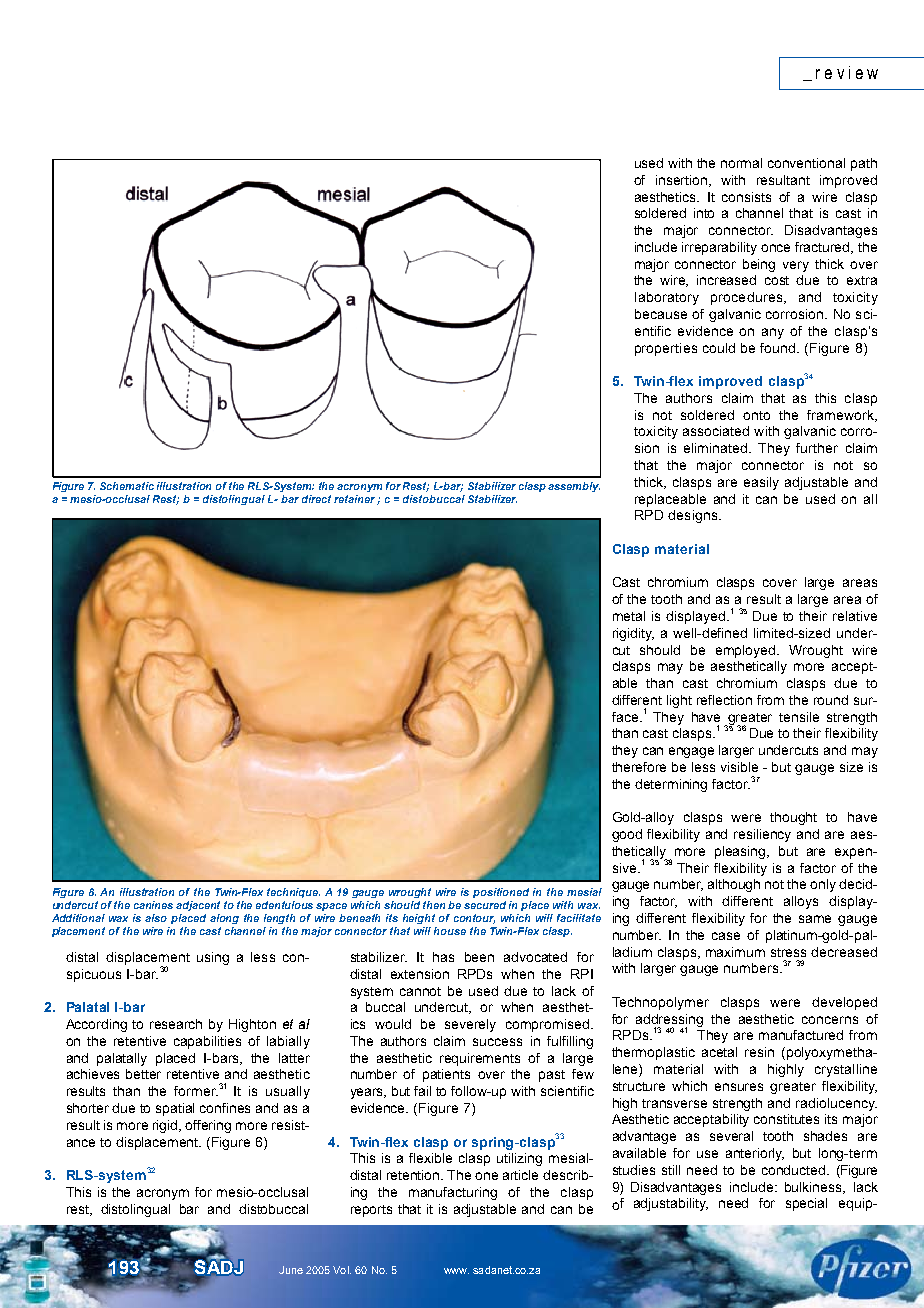  What do you see at coordinates (683, 181) in the screenshot?
I see `insertion` at bounding box center [683, 181].
